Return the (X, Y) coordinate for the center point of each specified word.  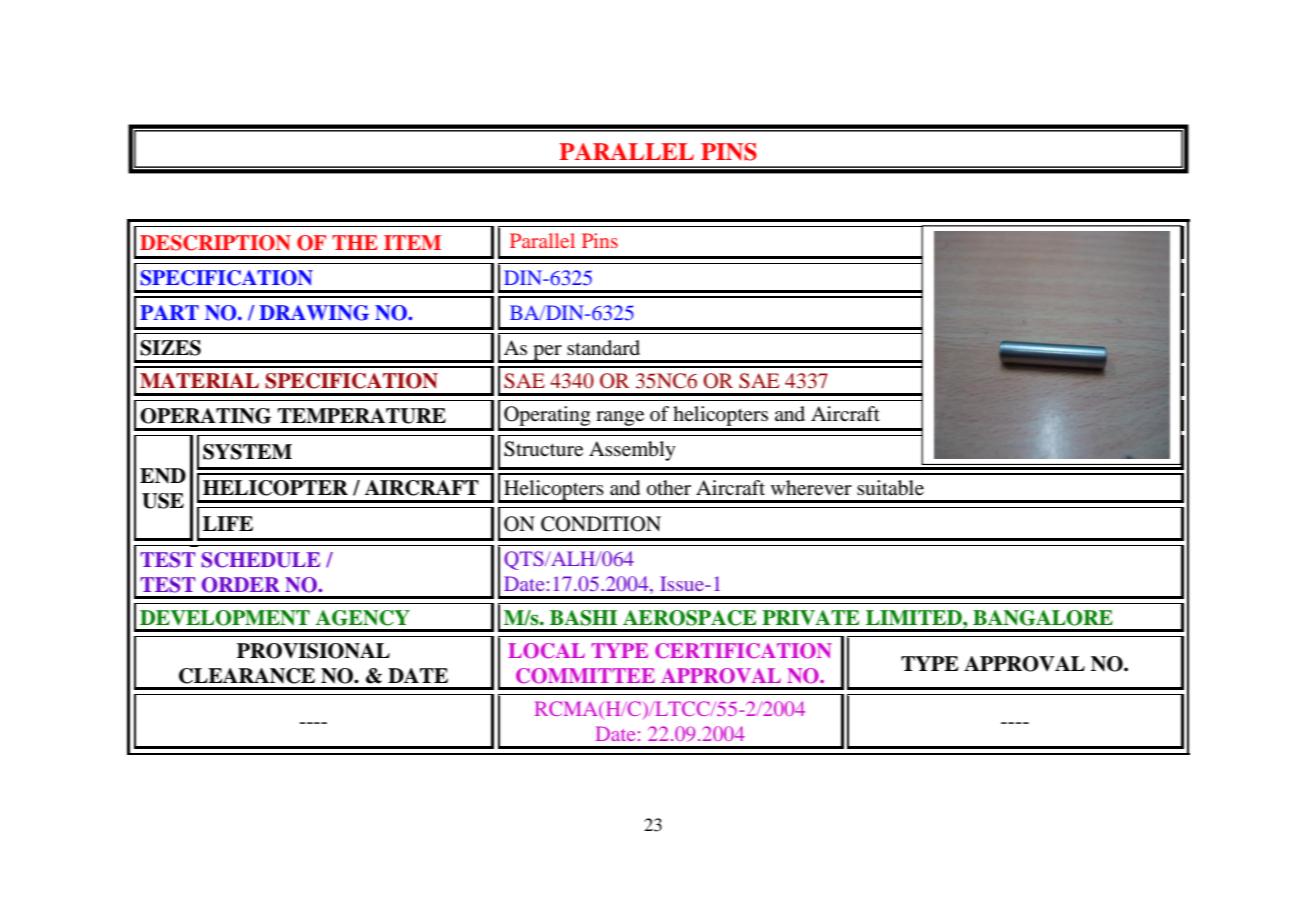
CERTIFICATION (743, 651)
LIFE (228, 523)
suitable (890, 488)
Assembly (632, 451)
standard (603, 348)
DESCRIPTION (215, 243)
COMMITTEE (585, 676)
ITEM (412, 242)
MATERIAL (199, 380)
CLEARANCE (247, 676)
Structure (543, 449)
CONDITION (601, 524)
